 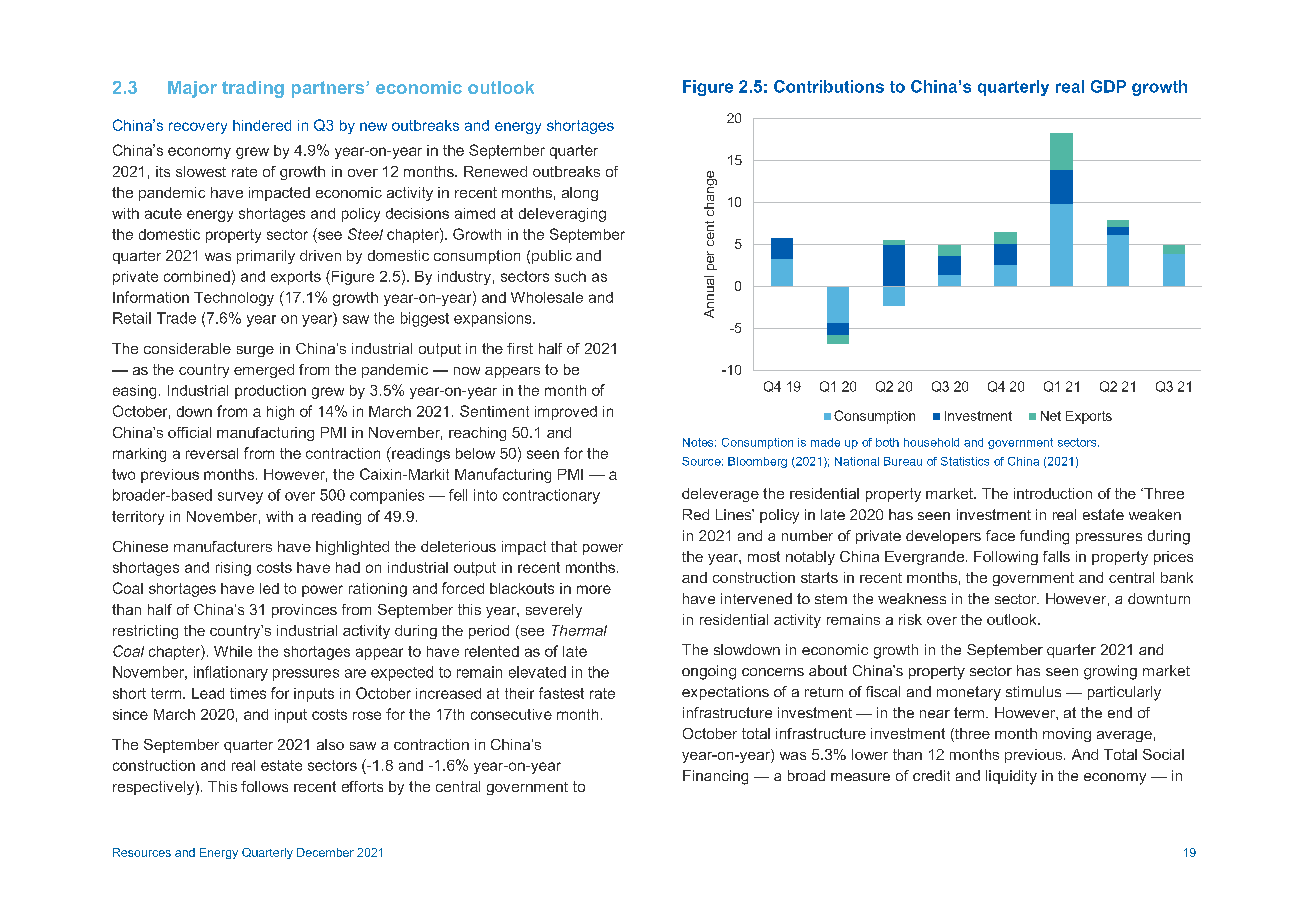 I want to click on Financing, so click(x=715, y=777).
